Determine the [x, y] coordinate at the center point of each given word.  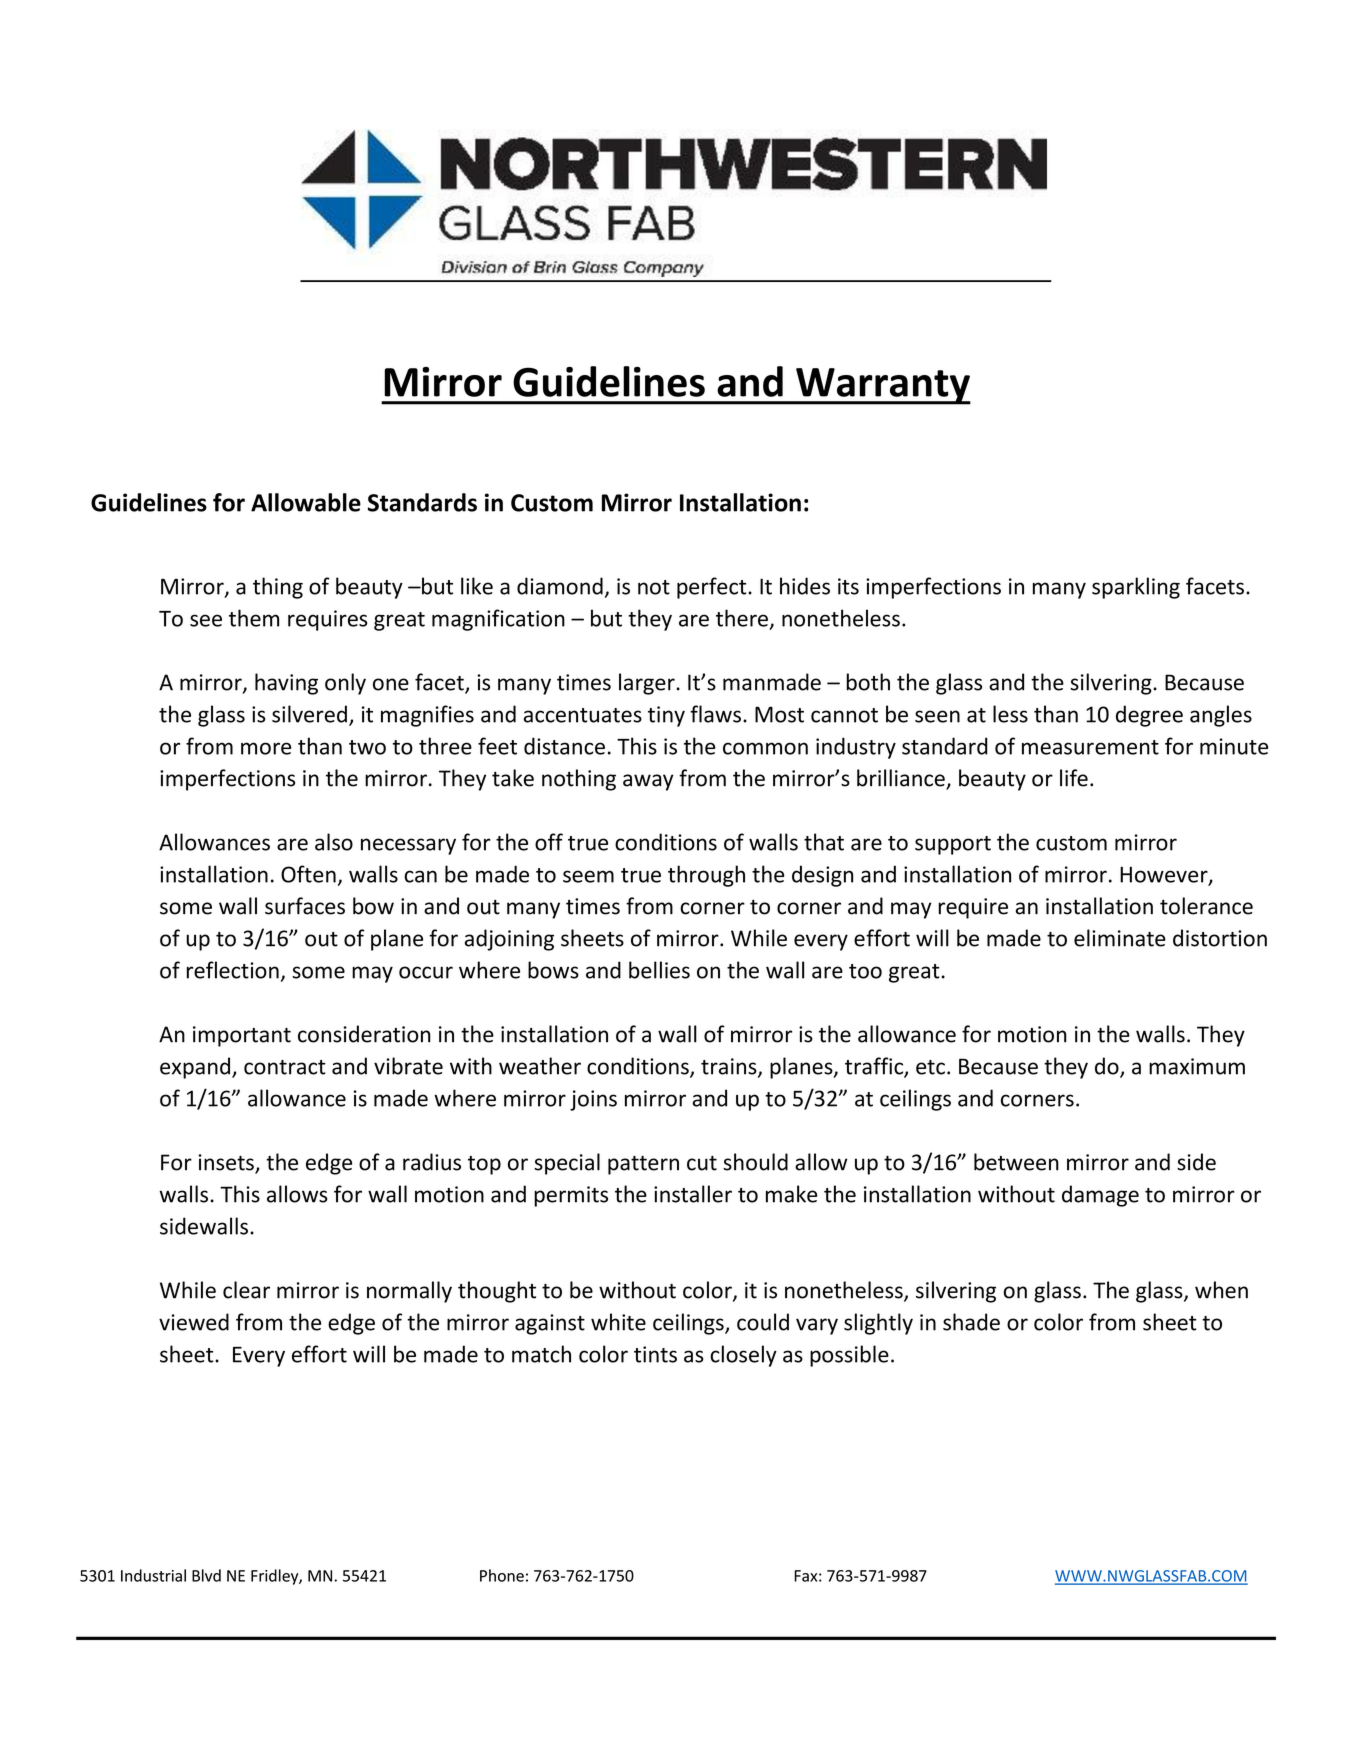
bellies [659, 970]
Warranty [882, 386]
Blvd [206, 1575]
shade [971, 1322]
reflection [233, 970]
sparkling [1136, 588]
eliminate [1120, 938]
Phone [502, 1575]
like [477, 586]
